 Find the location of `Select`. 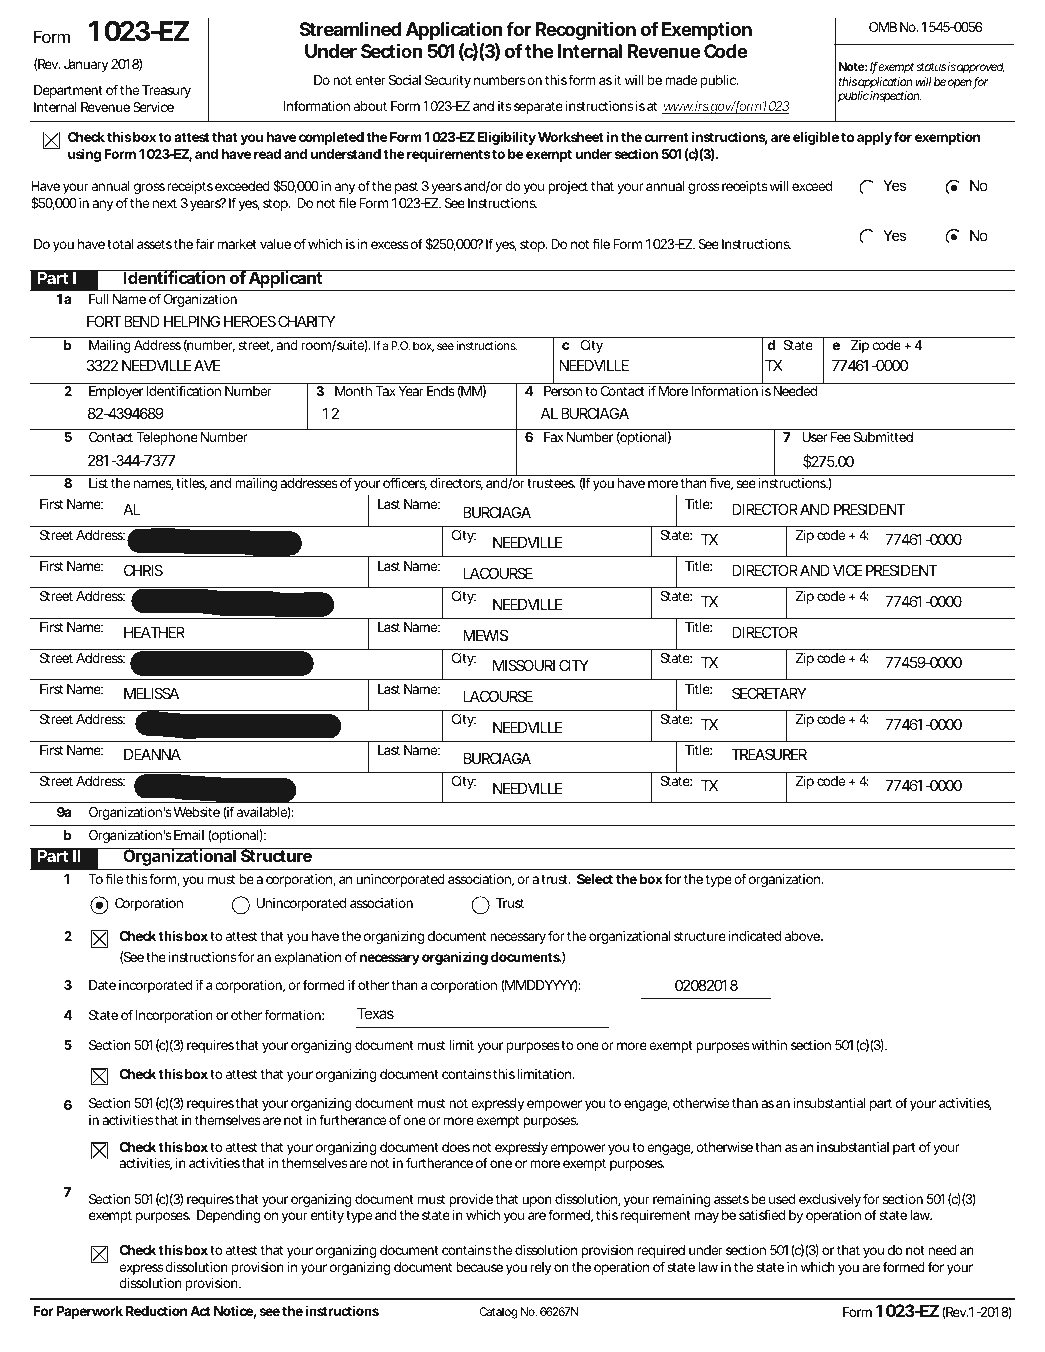

Select is located at coordinates (595, 879).
